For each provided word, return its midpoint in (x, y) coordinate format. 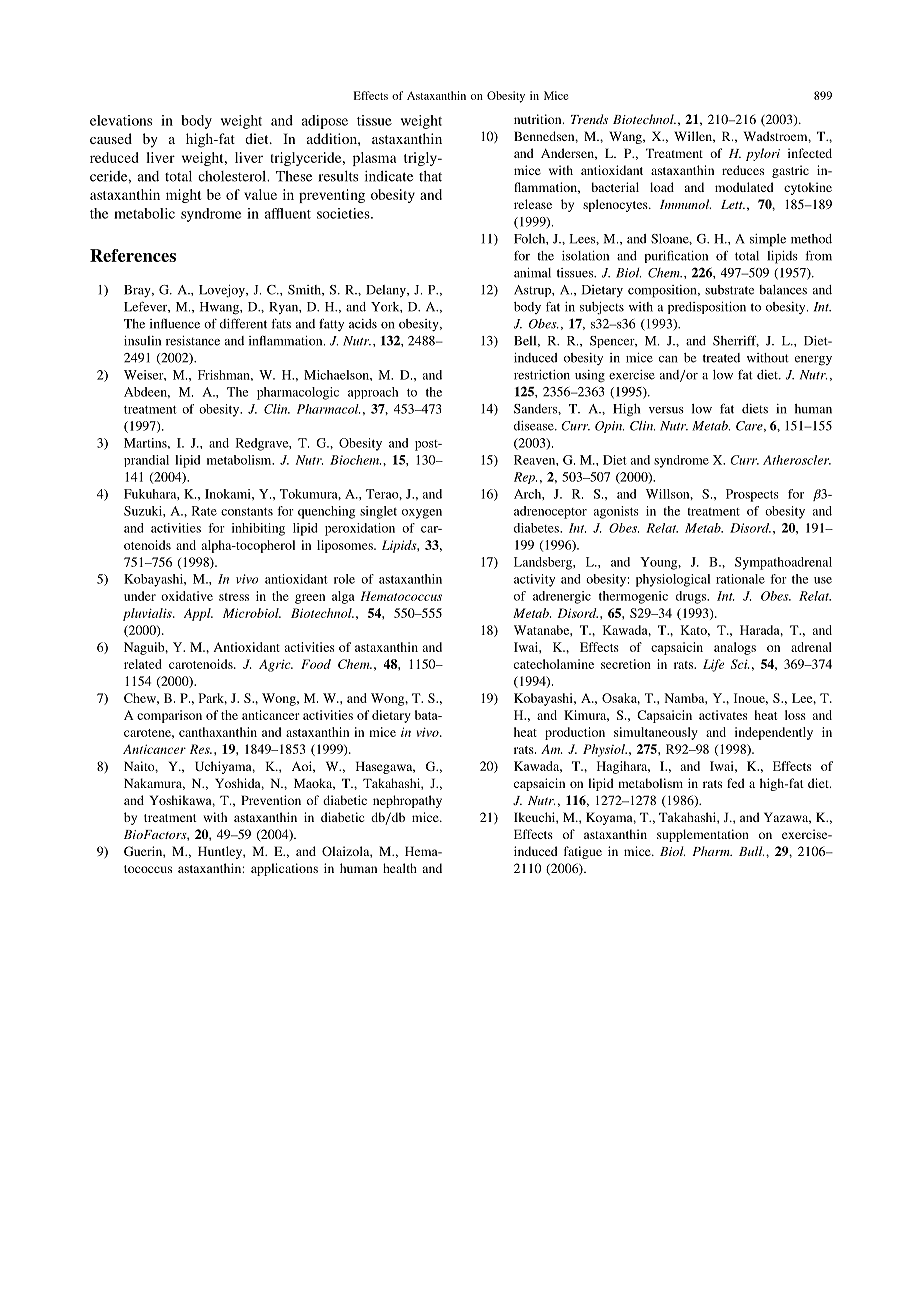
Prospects (752, 495)
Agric (276, 665)
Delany (387, 291)
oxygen (422, 514)
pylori (763, 154)
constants (247, 512)
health (400, 868)
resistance (193, 341)
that (430, 176)
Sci (740, 664)
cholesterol (233, 176)
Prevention (271, 800)
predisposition (707, 308)
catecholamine (554, 664)
